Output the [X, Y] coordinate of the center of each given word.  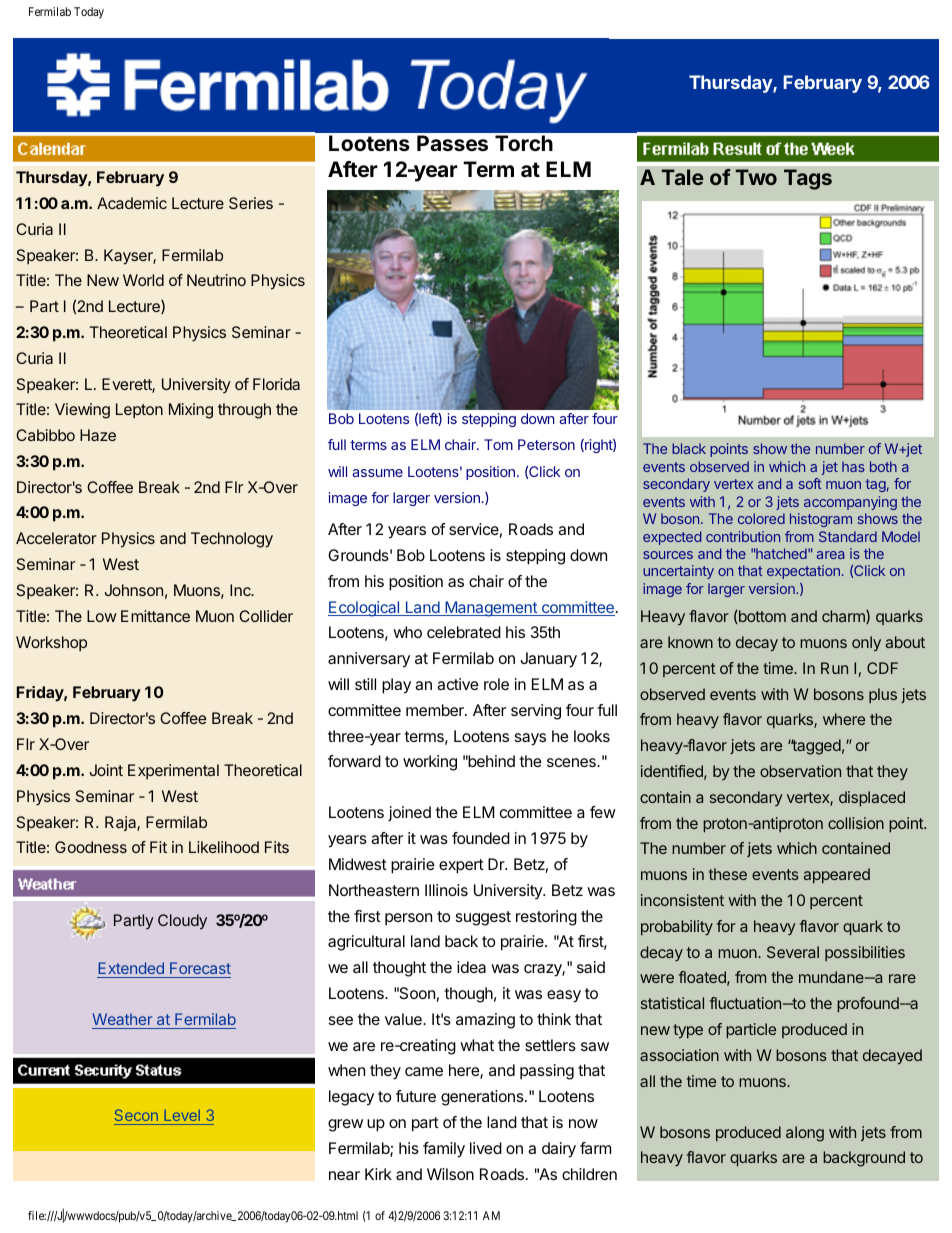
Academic [132, 203]
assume [377, 473]
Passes [452, 143]
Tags [808, 179]
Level [182, 1117]
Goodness [91, 847]
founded [481, 838]
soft [810, 483]
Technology [232, 540]
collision [856, 823]
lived [486, 1148]
